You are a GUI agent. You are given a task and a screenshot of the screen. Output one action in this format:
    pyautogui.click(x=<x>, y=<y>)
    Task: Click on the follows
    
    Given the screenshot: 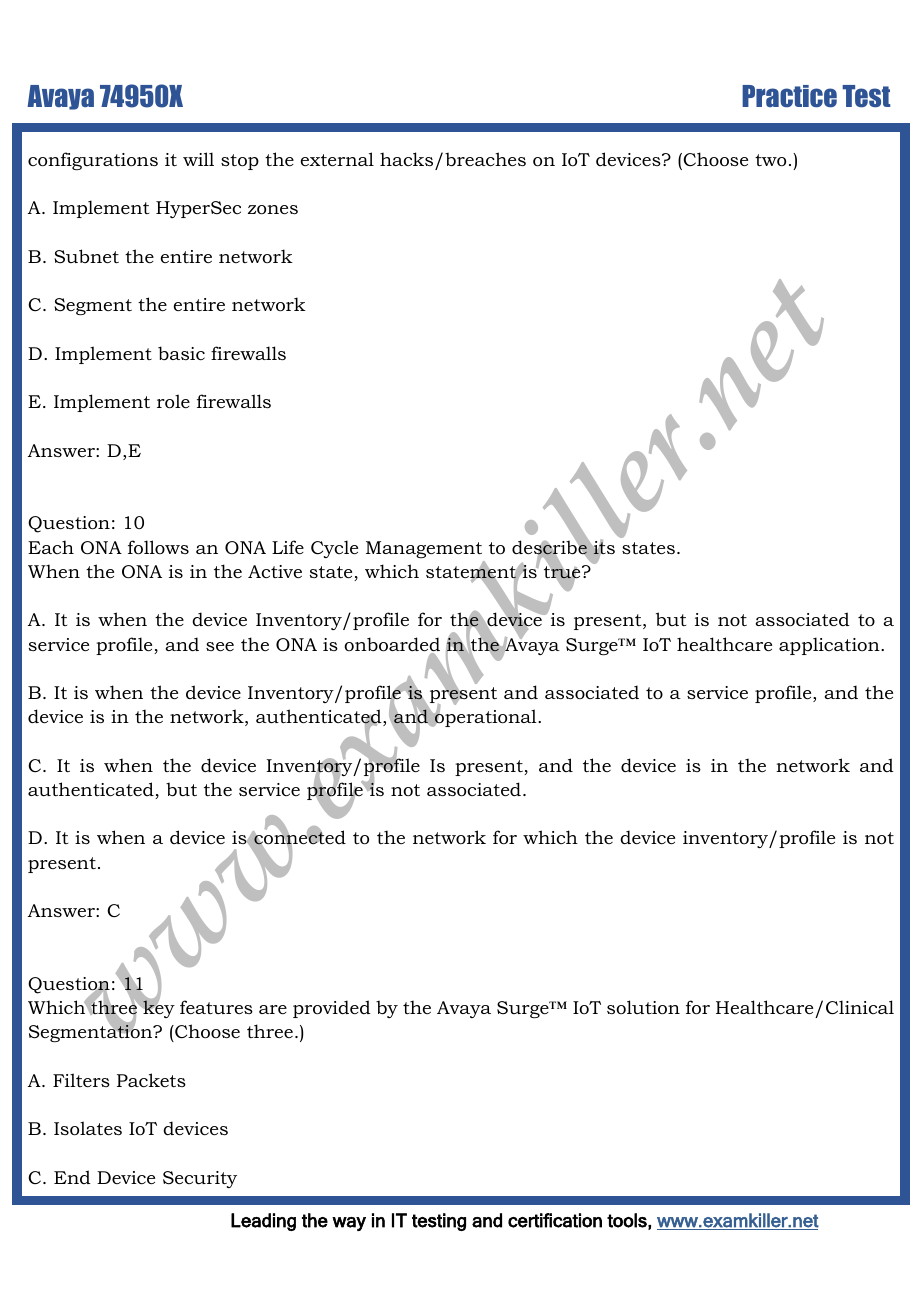 What is the action you would take?
    pyautogui.click(x=158, y=547)
